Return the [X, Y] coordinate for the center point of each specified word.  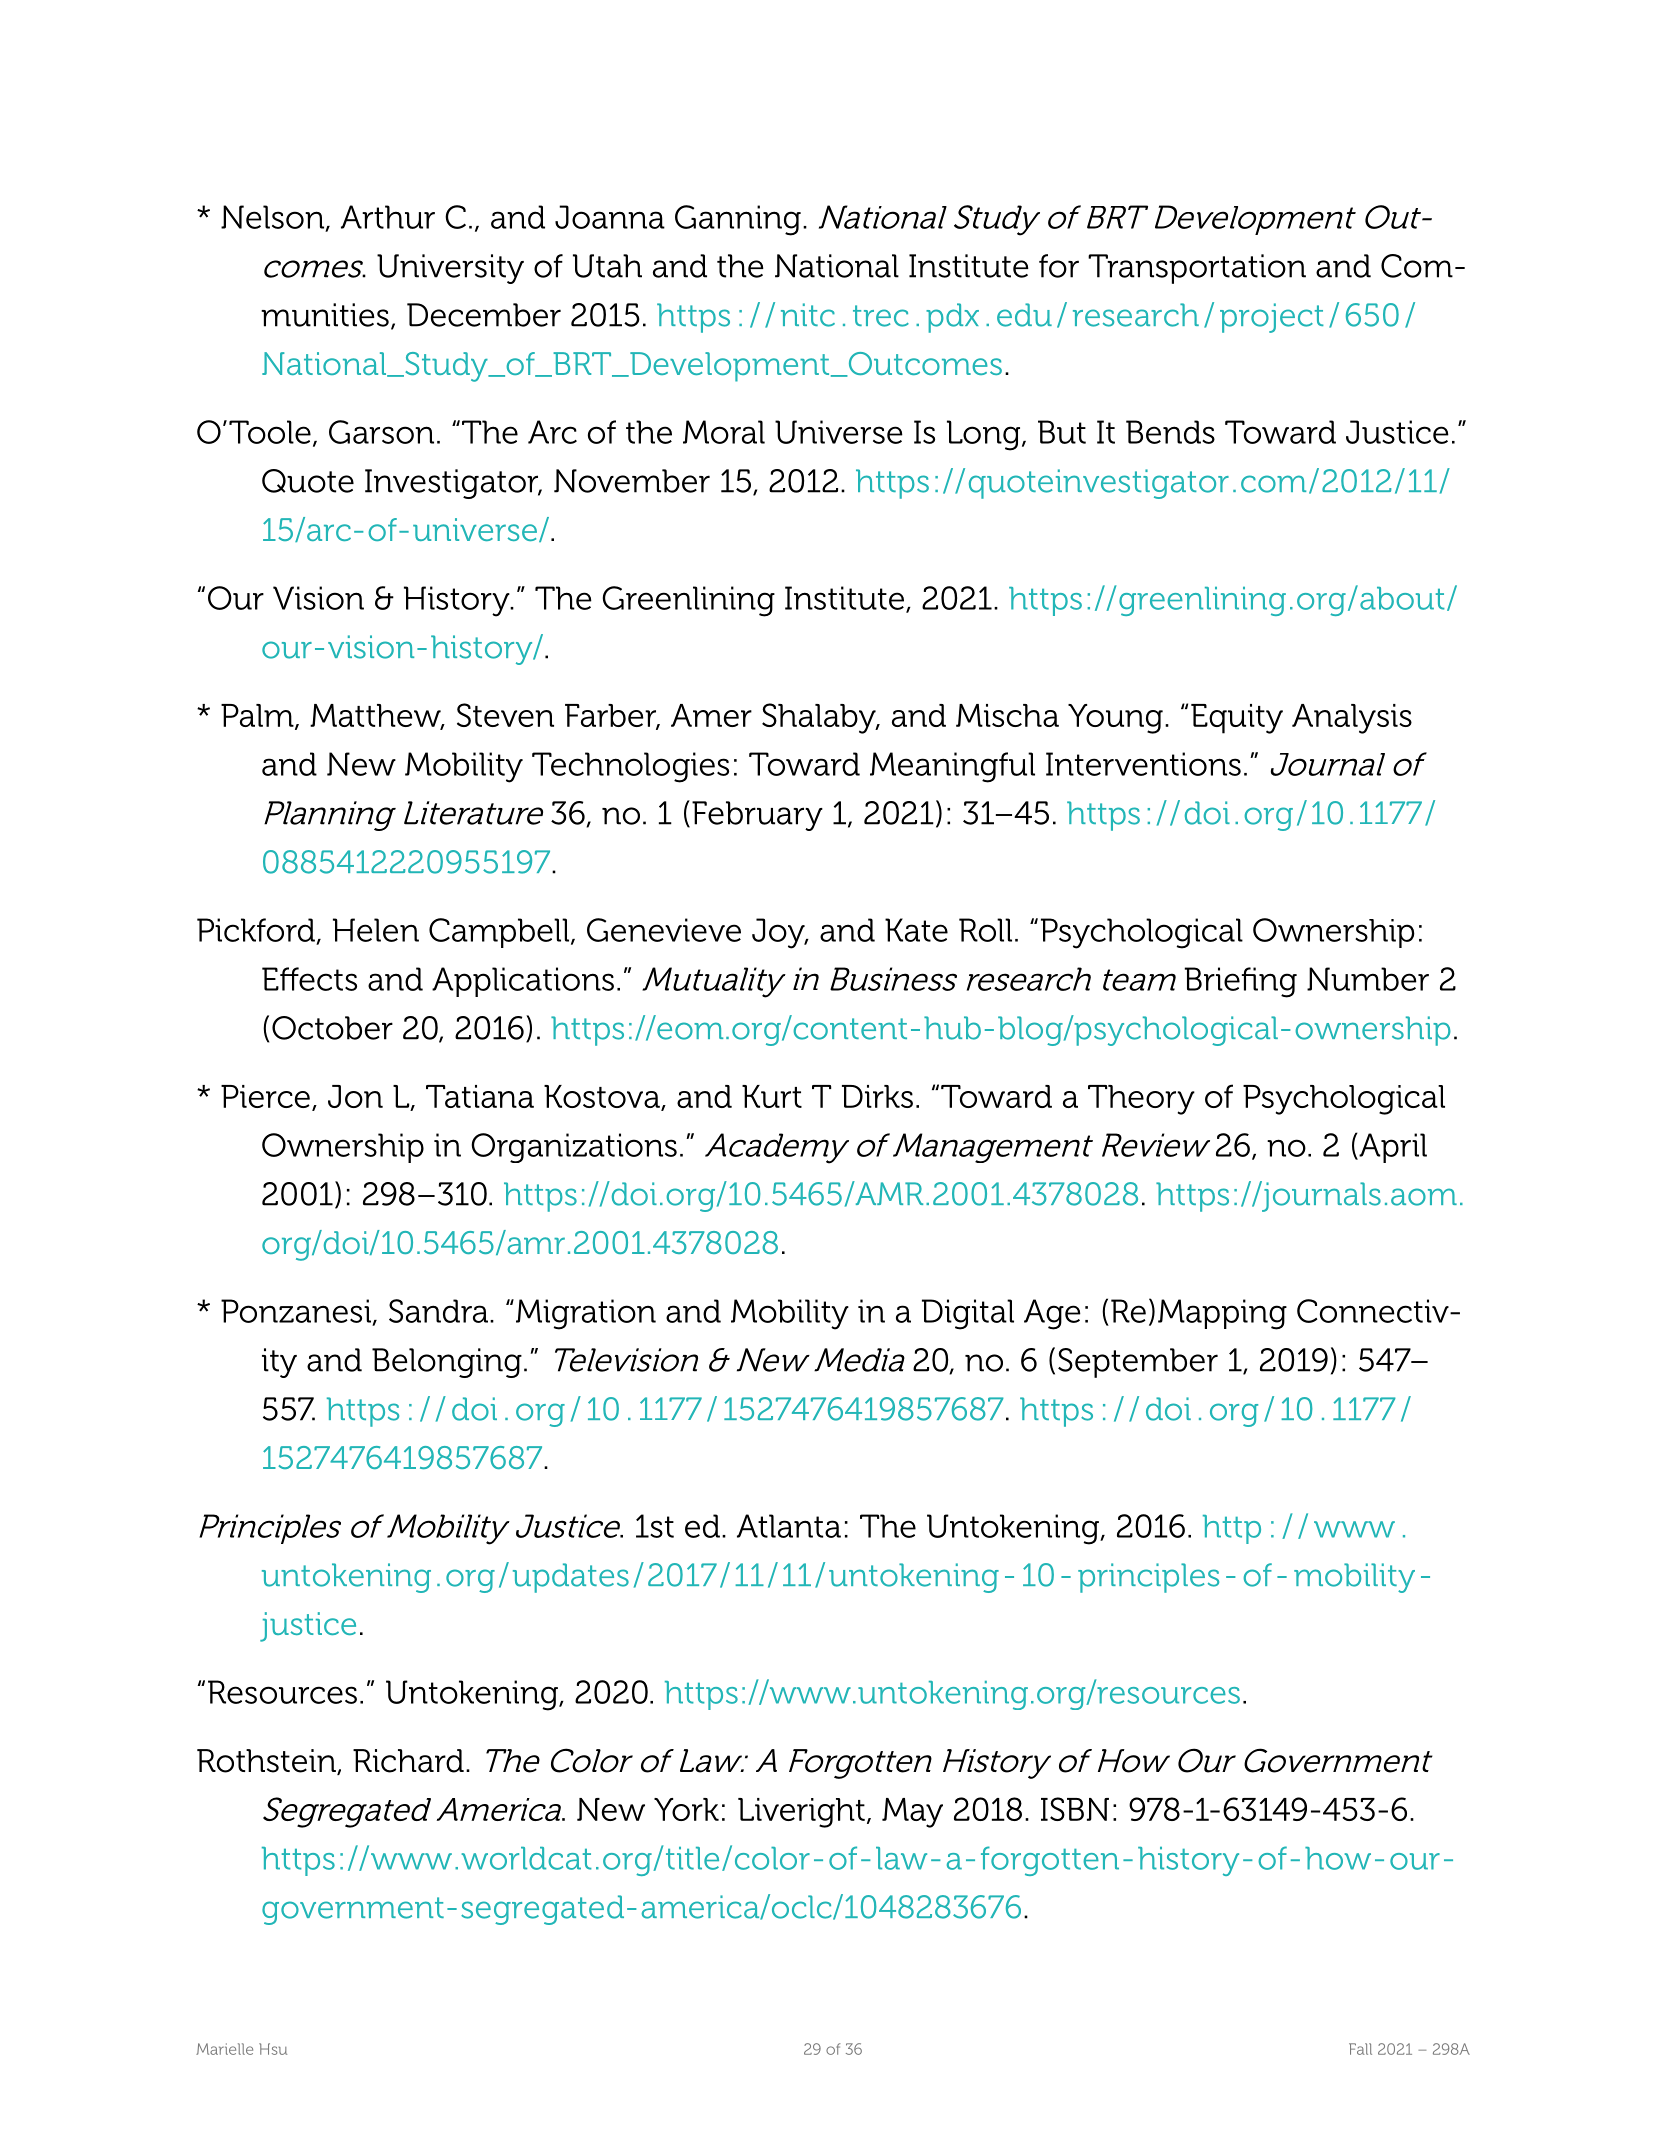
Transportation [1197, 269]
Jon [355, 1096]
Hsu [273, 2049]
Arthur [388, 217]
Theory [1141, 1100]
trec [881, 316]
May [912, 1813]
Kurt [772, 1096]
